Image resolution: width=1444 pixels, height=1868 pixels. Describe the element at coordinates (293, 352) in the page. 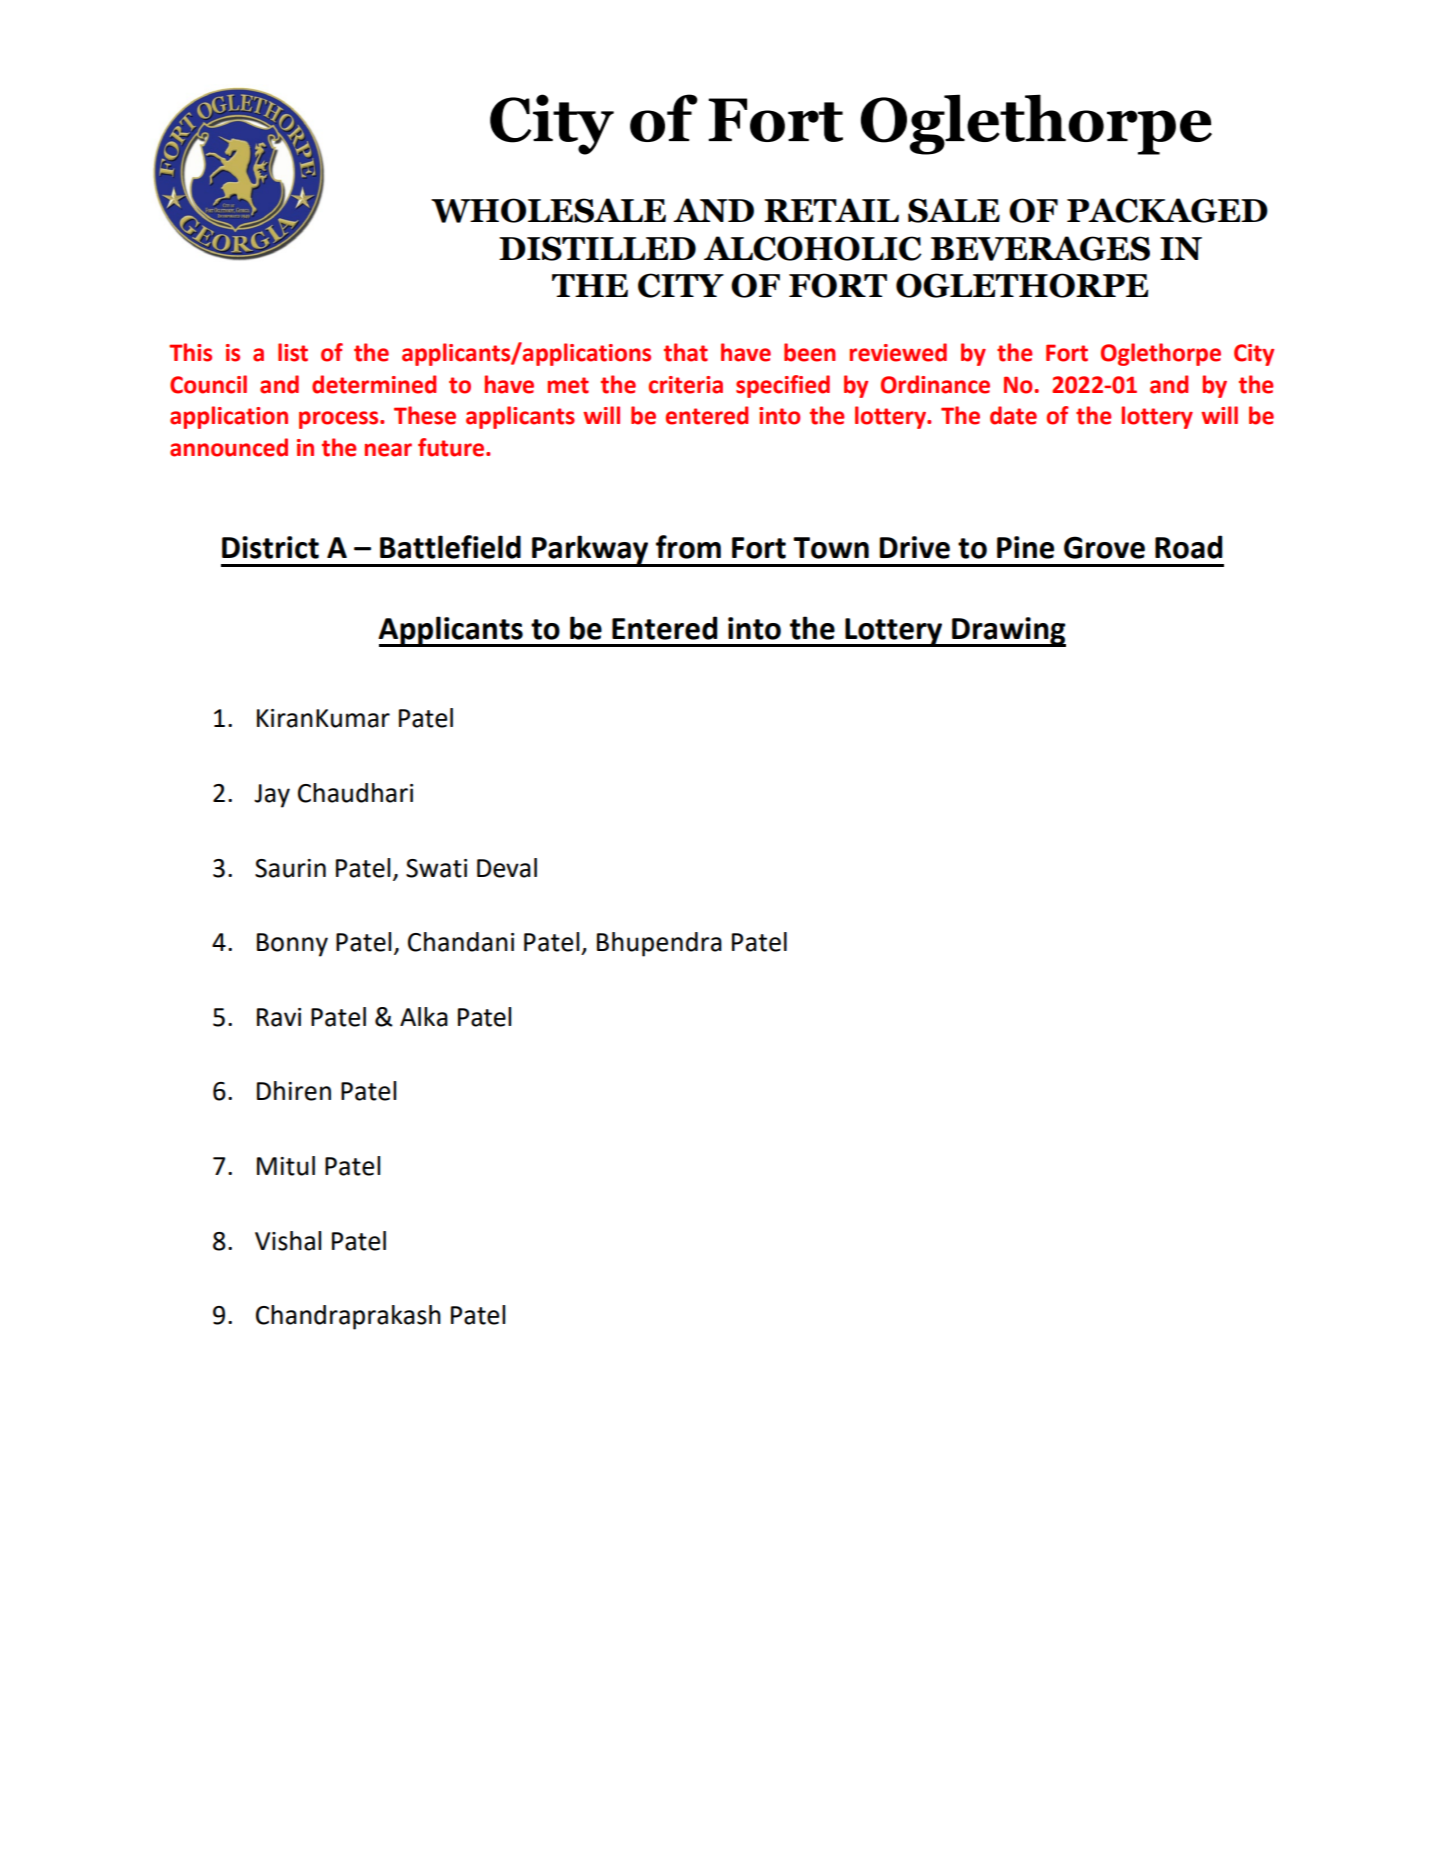

I see `list` at that location.
